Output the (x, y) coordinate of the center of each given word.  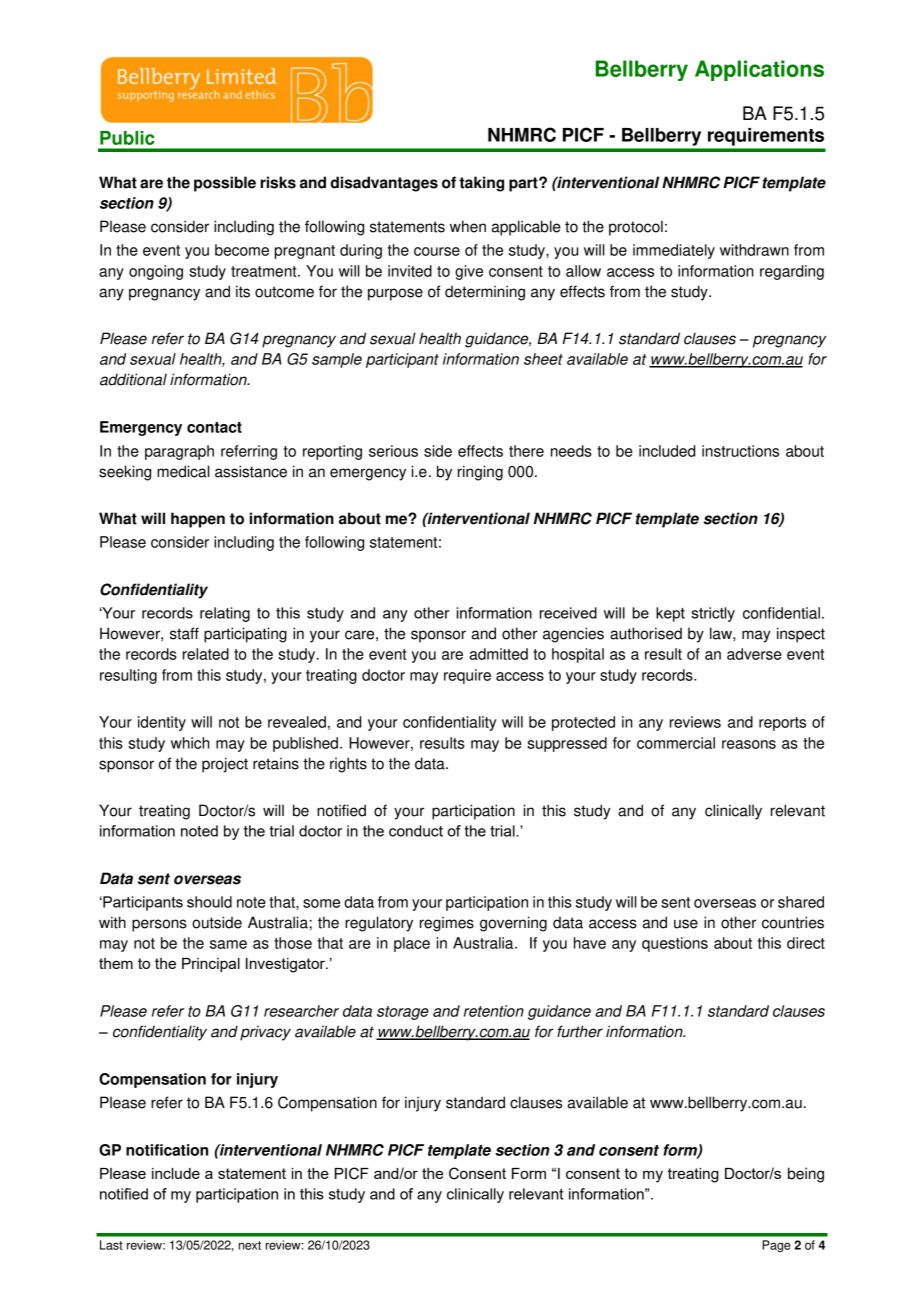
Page (776, 1246)
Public (127, 138)
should (209, 902)
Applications (759, 70)
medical (183, 471)
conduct (416, 831)
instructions (740, 451)
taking (481, 184)
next (250, 1245)
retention (494, 1011)
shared (801, 902)
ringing (480, 473)
